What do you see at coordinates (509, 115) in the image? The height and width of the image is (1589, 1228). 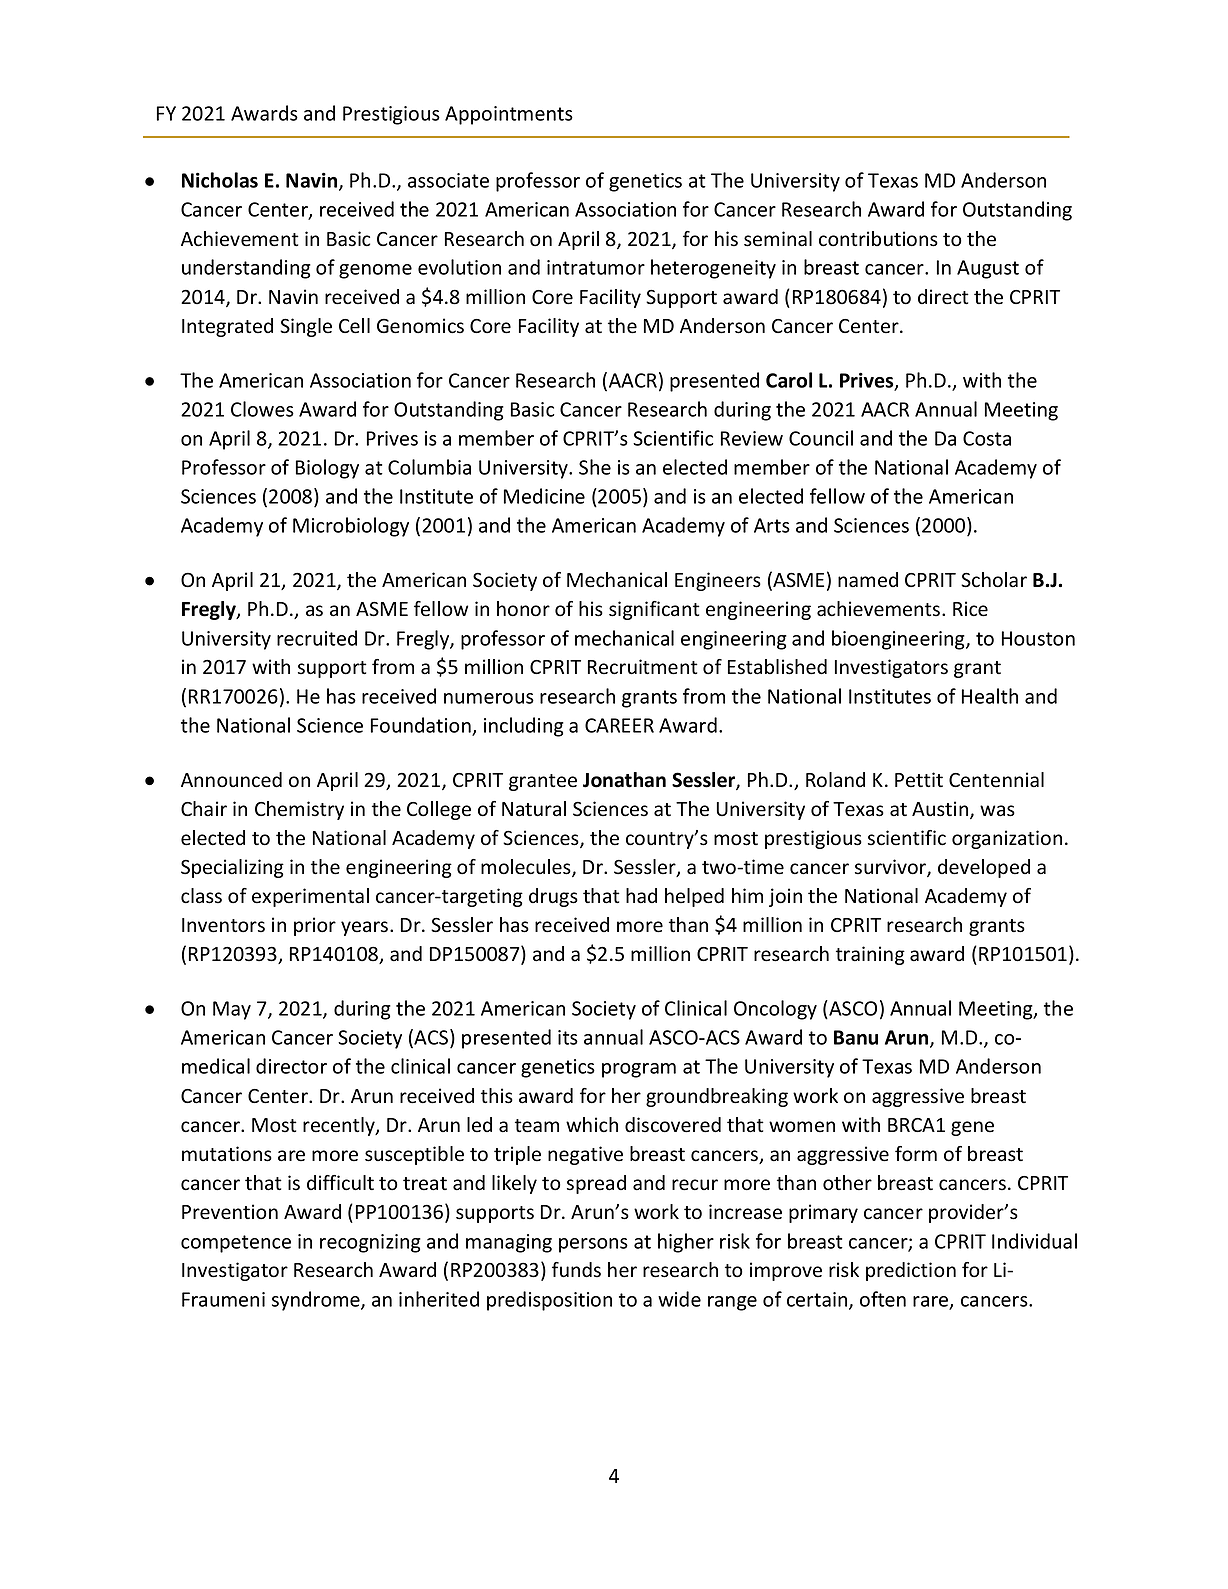 I see `Appointments` at bounding box center [509, 115].
